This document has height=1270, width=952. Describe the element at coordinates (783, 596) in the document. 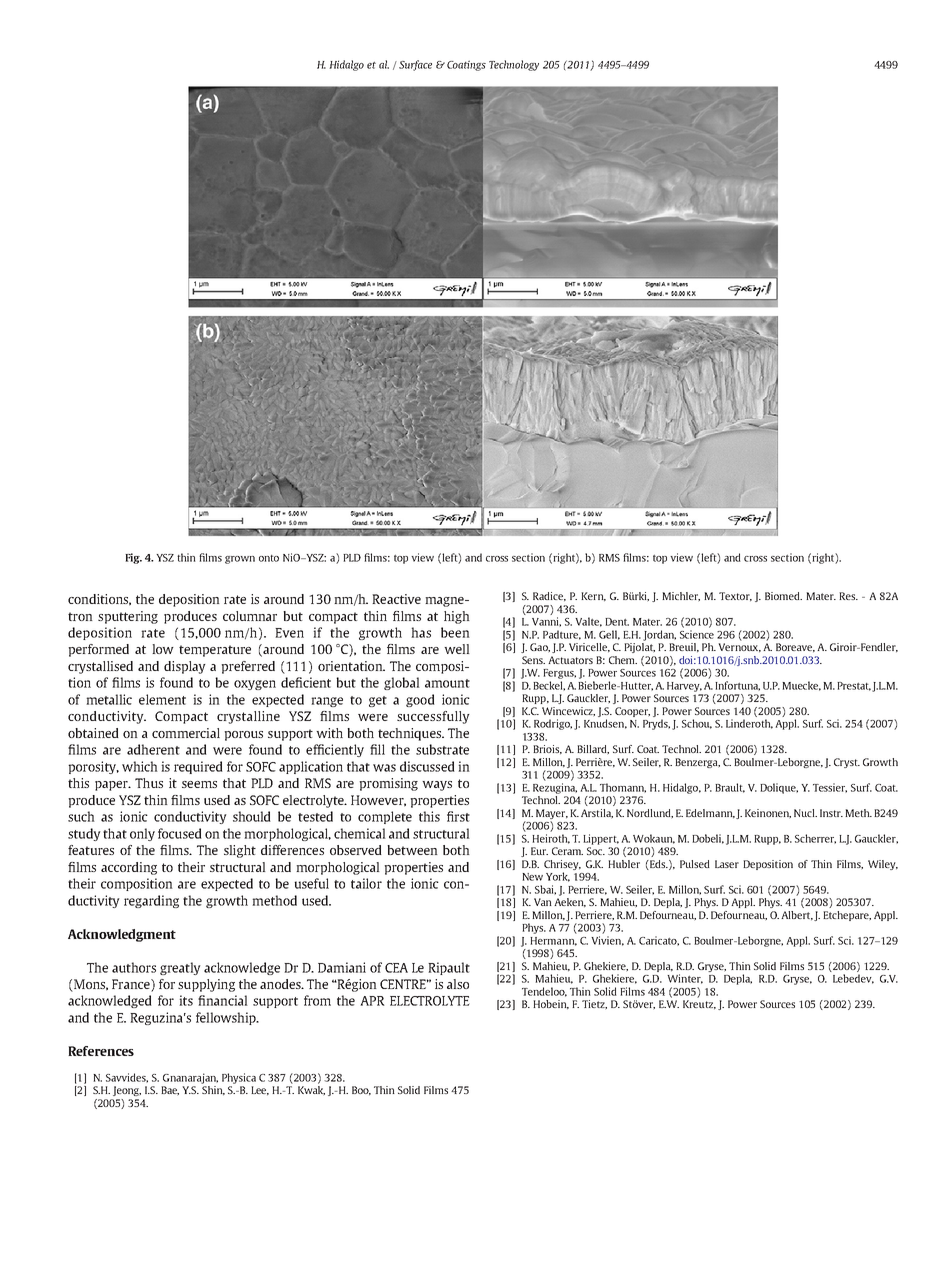

I see `Biomed` at that location.
